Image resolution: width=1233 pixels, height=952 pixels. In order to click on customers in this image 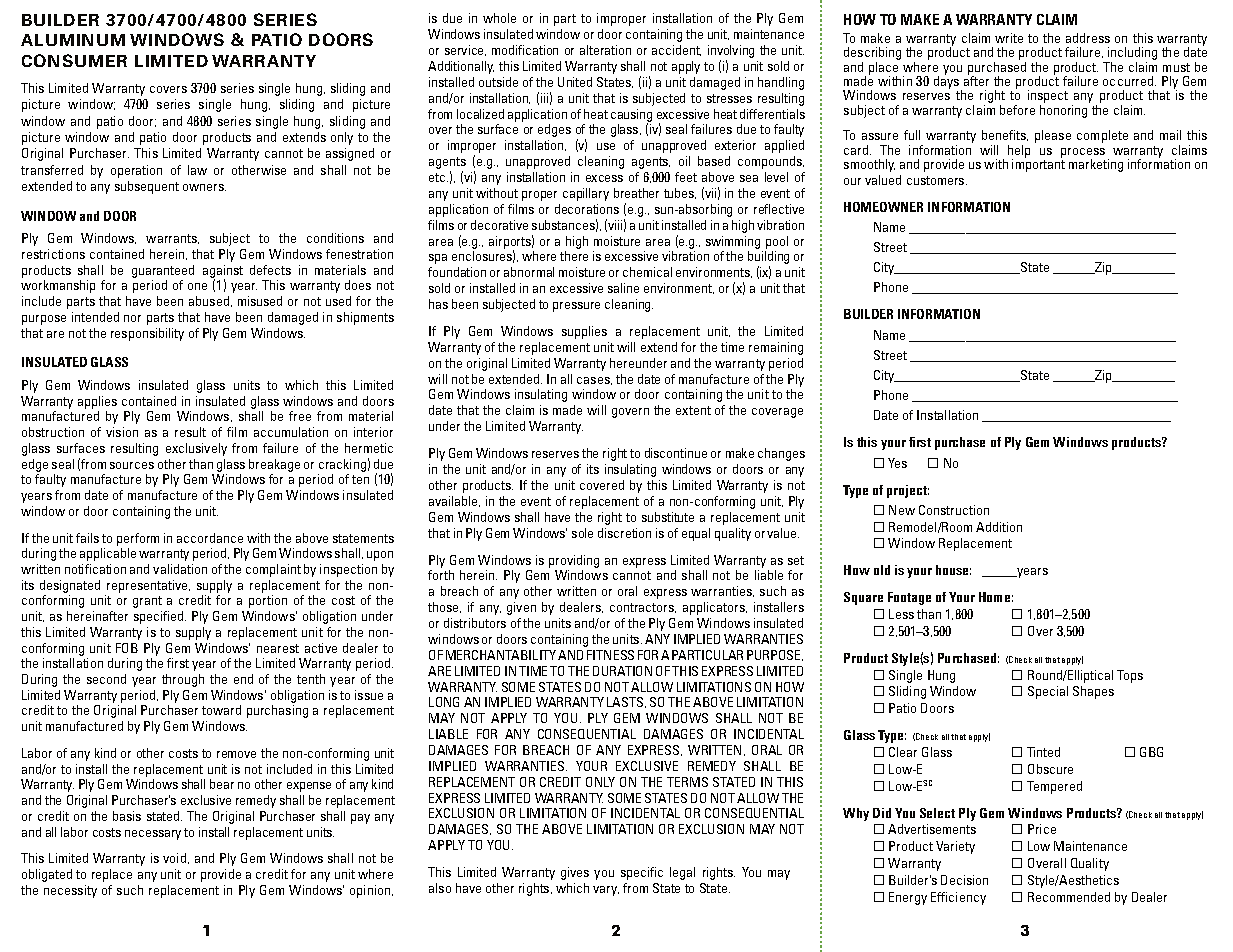, I will do `click(937, 180)`.
